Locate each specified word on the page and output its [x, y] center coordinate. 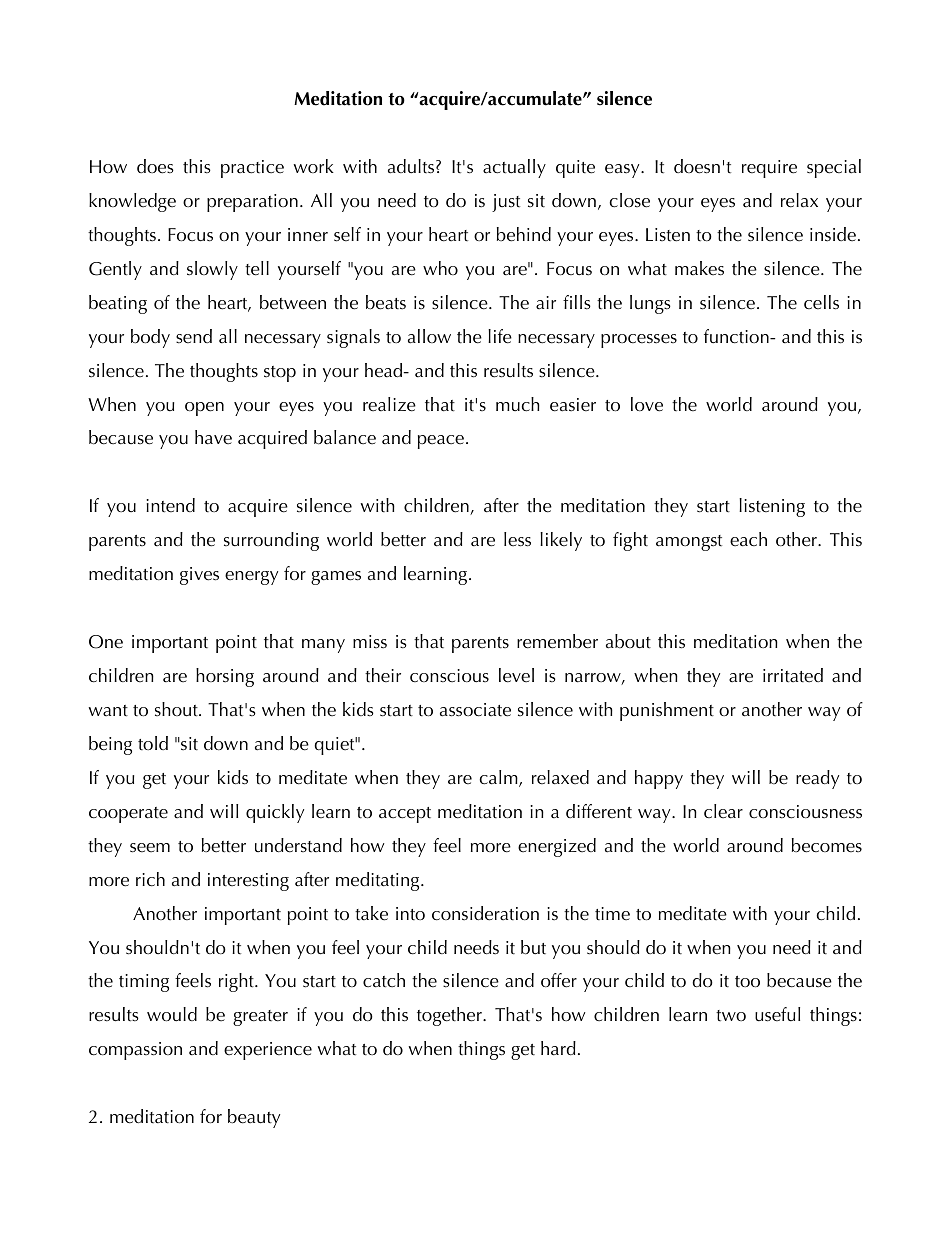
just [506, 203]
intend [170, 505]
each [748, 539]
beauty [254, 1118]
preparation [252, 203]
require [769, 169]
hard [558, 1048]
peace [441, 442]
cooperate [128, 815]
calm [499, 778]
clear [723, 811]
